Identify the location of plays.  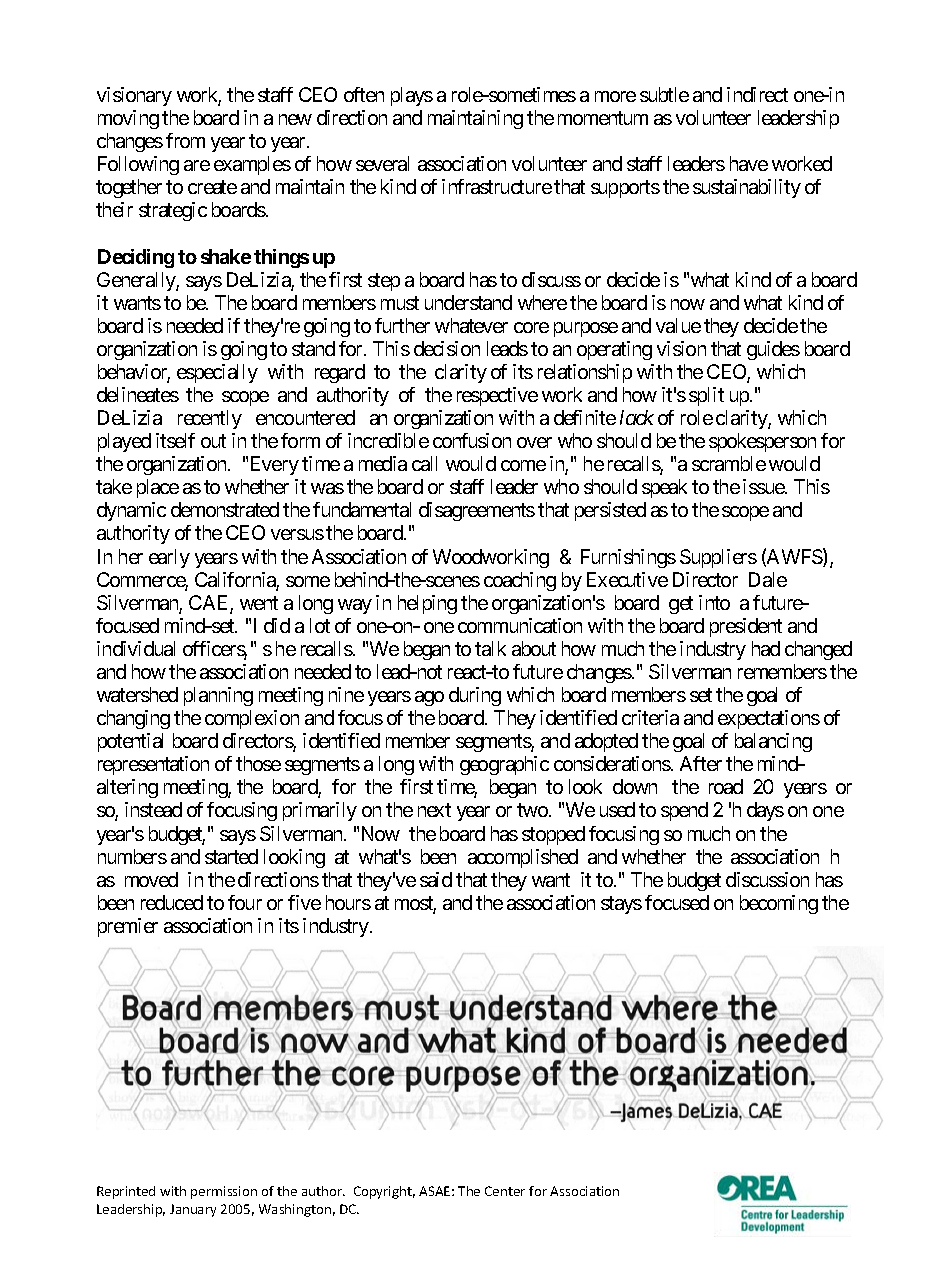
(412, 96).
